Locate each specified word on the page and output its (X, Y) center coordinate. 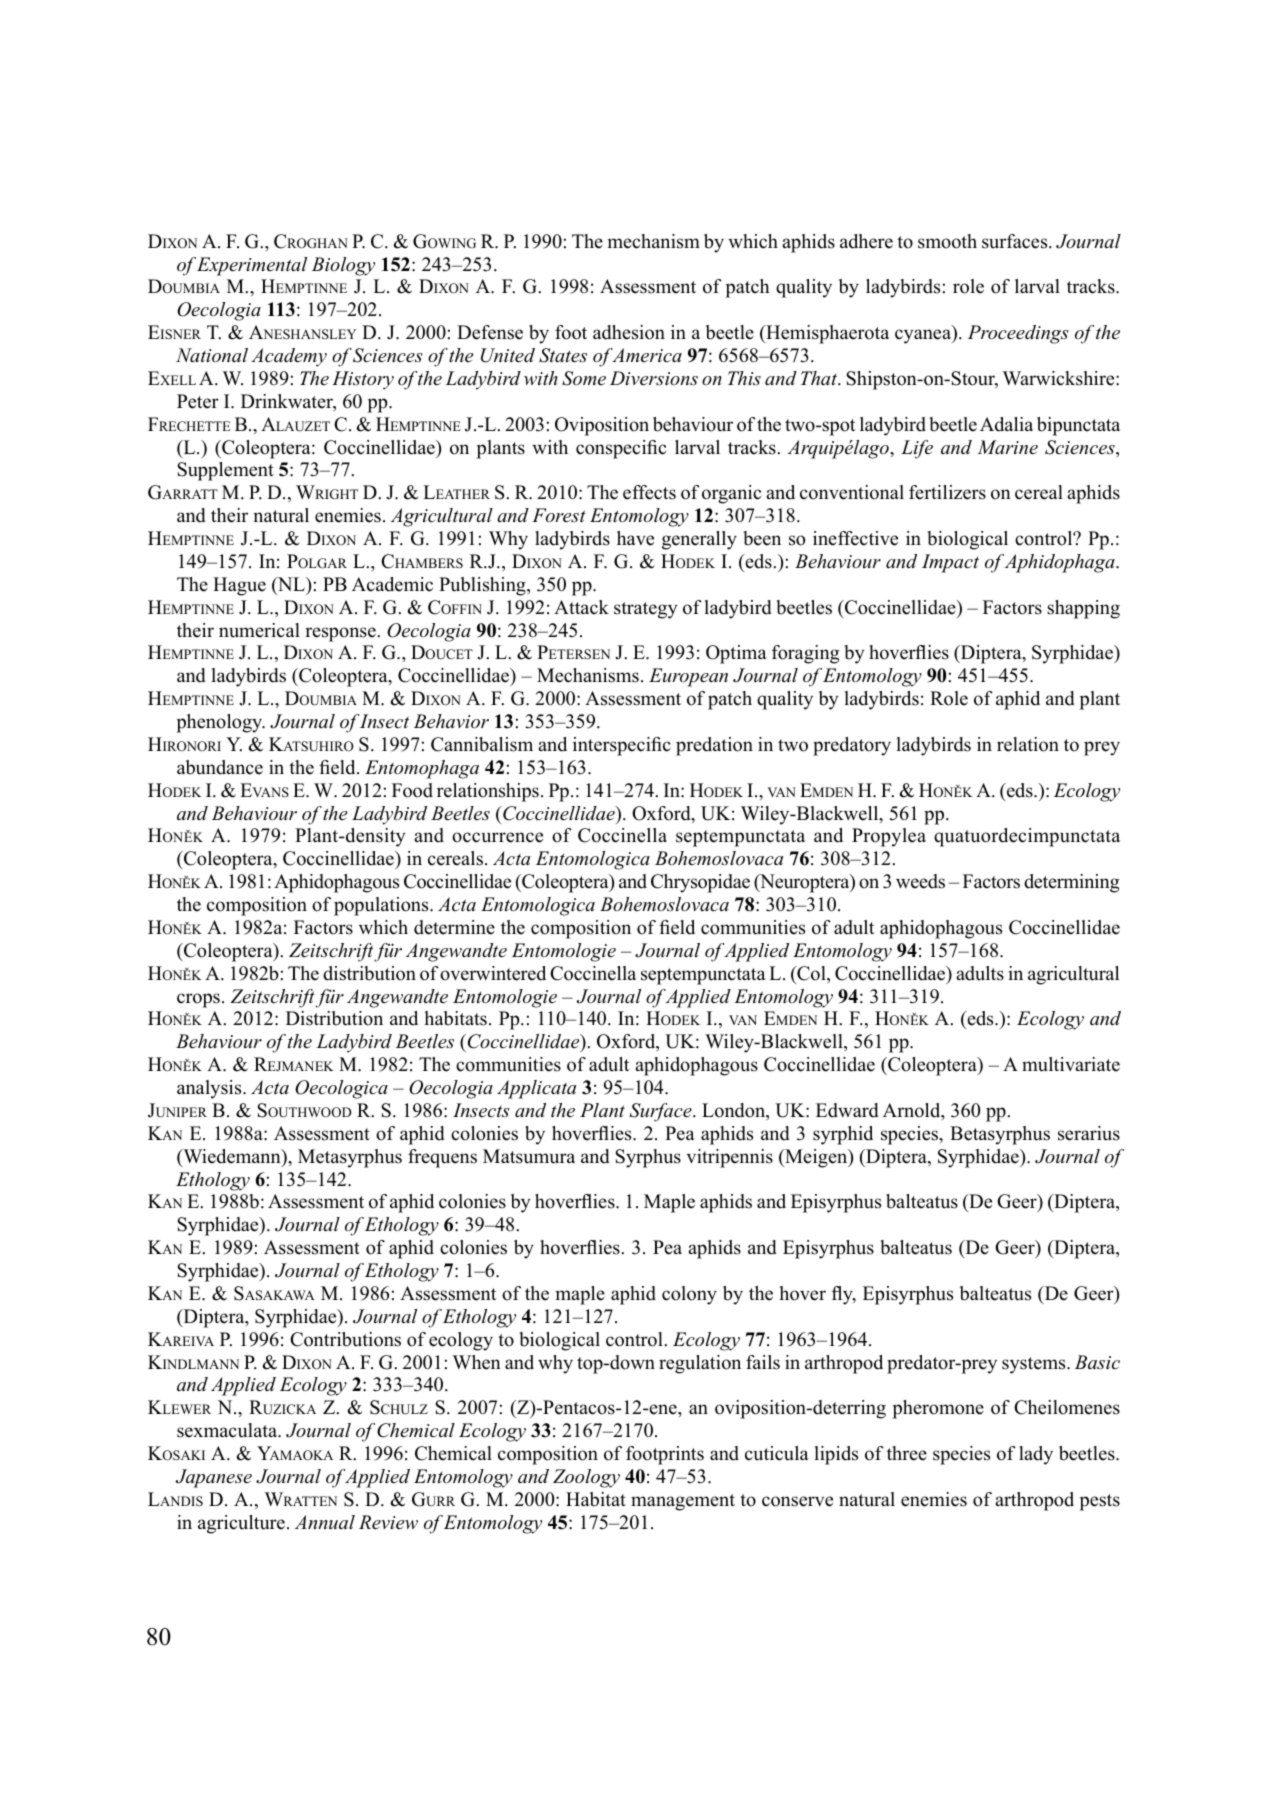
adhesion (629, 332)
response (341, 634)
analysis (210, 1089)
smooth (947, 241)
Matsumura (529, 1156)
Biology (343, 266)
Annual (325, 1522)
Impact (950, 563)
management (683, 1502)
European (688, 677)
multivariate (1071, 1064)
